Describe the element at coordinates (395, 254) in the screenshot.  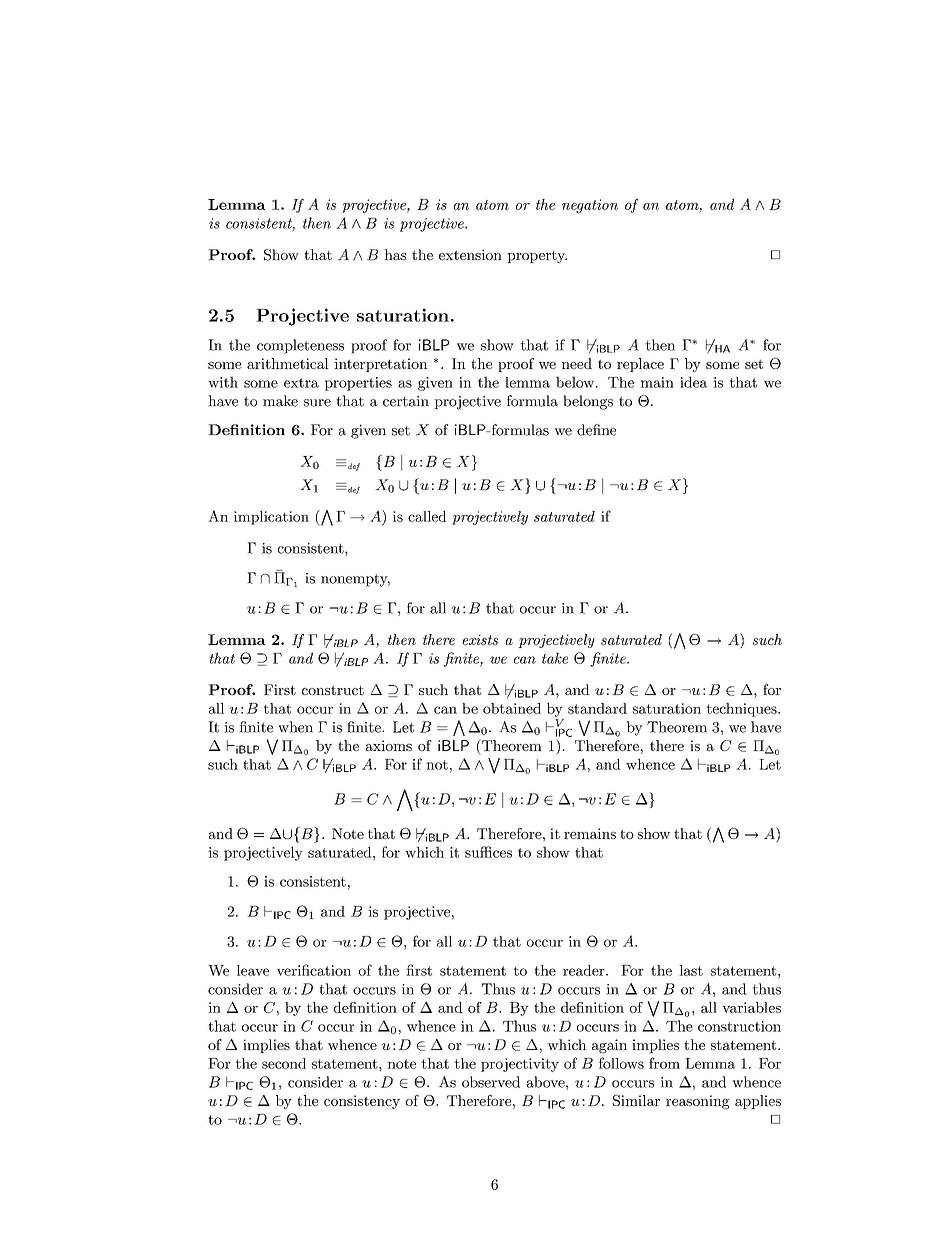
I see `has` at that location.
